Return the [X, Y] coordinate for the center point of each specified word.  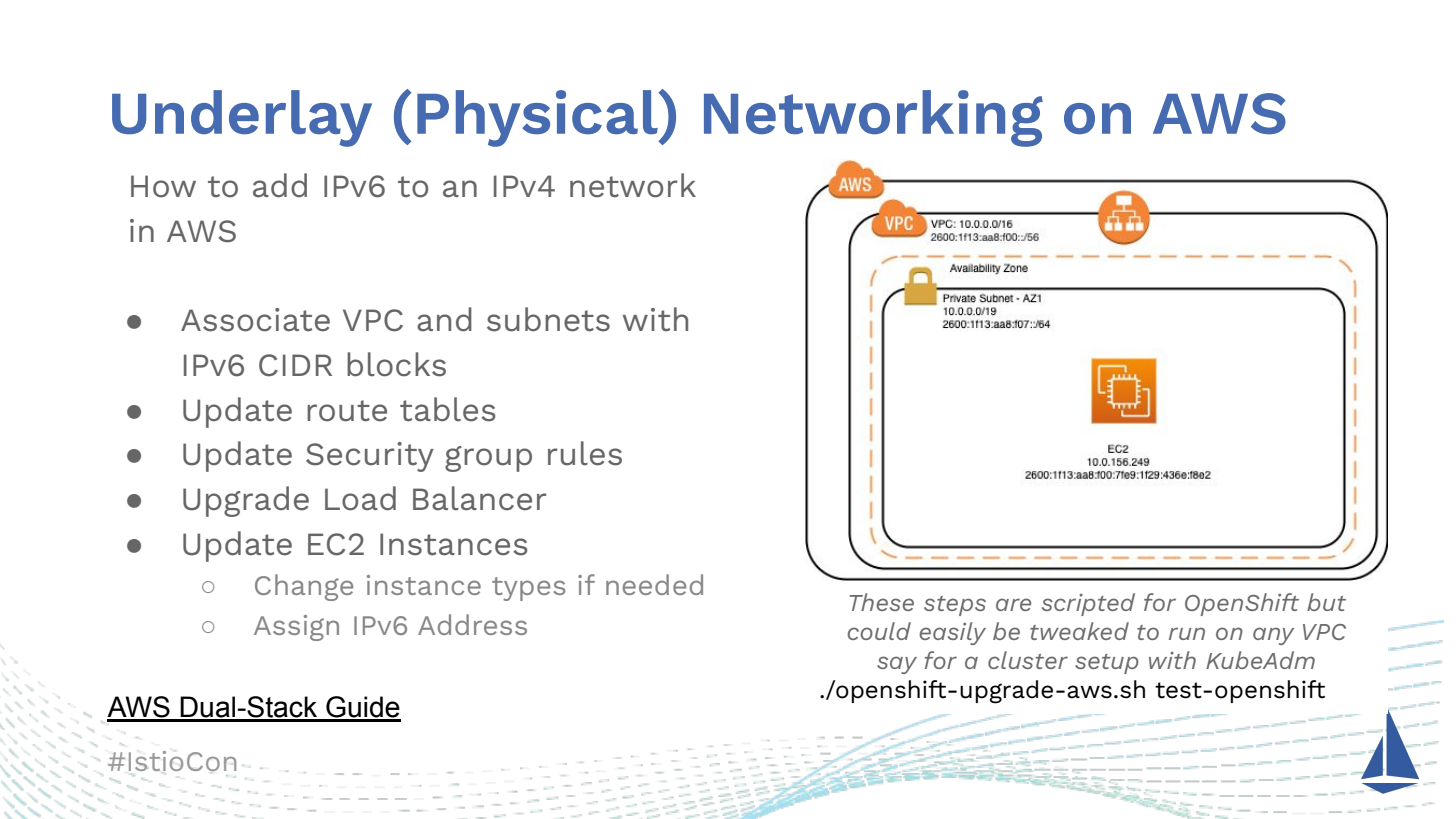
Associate [255, 320]
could [879, 631]
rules [585, 453]
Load [360, 498]
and [444, 319]
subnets [548, 319]
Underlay [242, 118]
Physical [538, 118]
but [1326, 602]
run [1187, 633]
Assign [296, 628]
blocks [396, 364]
